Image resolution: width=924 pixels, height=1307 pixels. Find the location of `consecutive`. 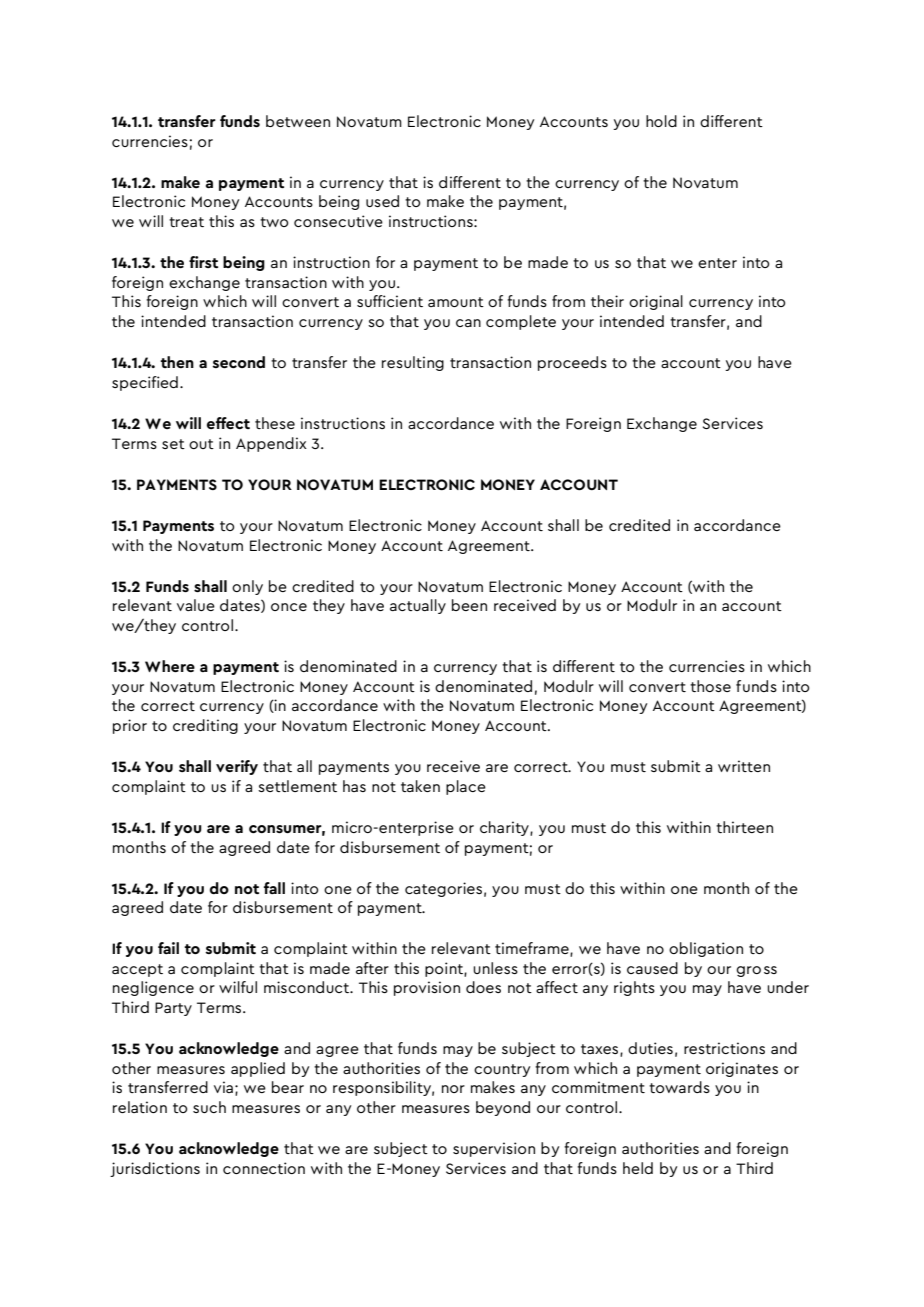

consecutive is located at coordinates (338, 221).
